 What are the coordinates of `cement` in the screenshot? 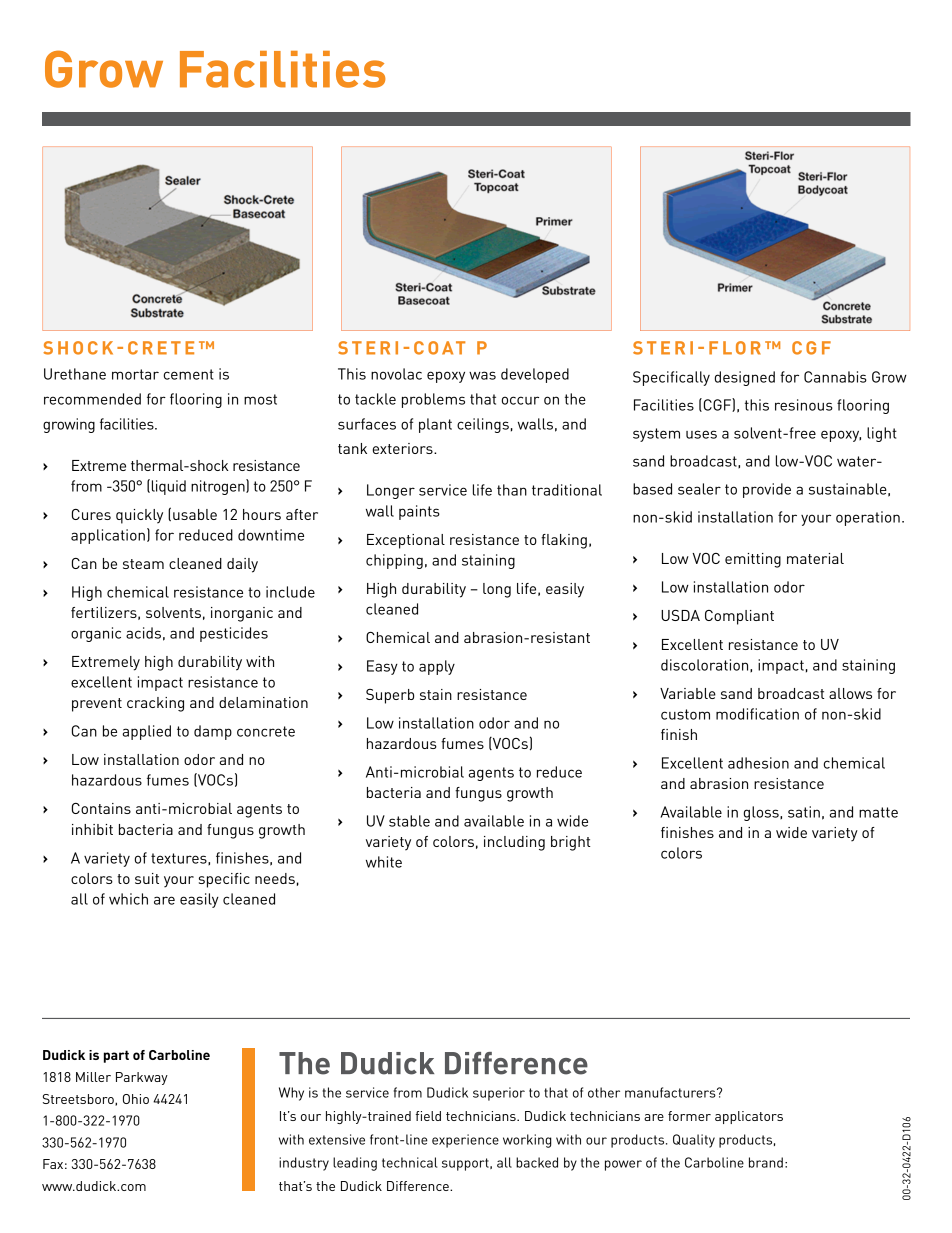 It's located at (188, 374).
